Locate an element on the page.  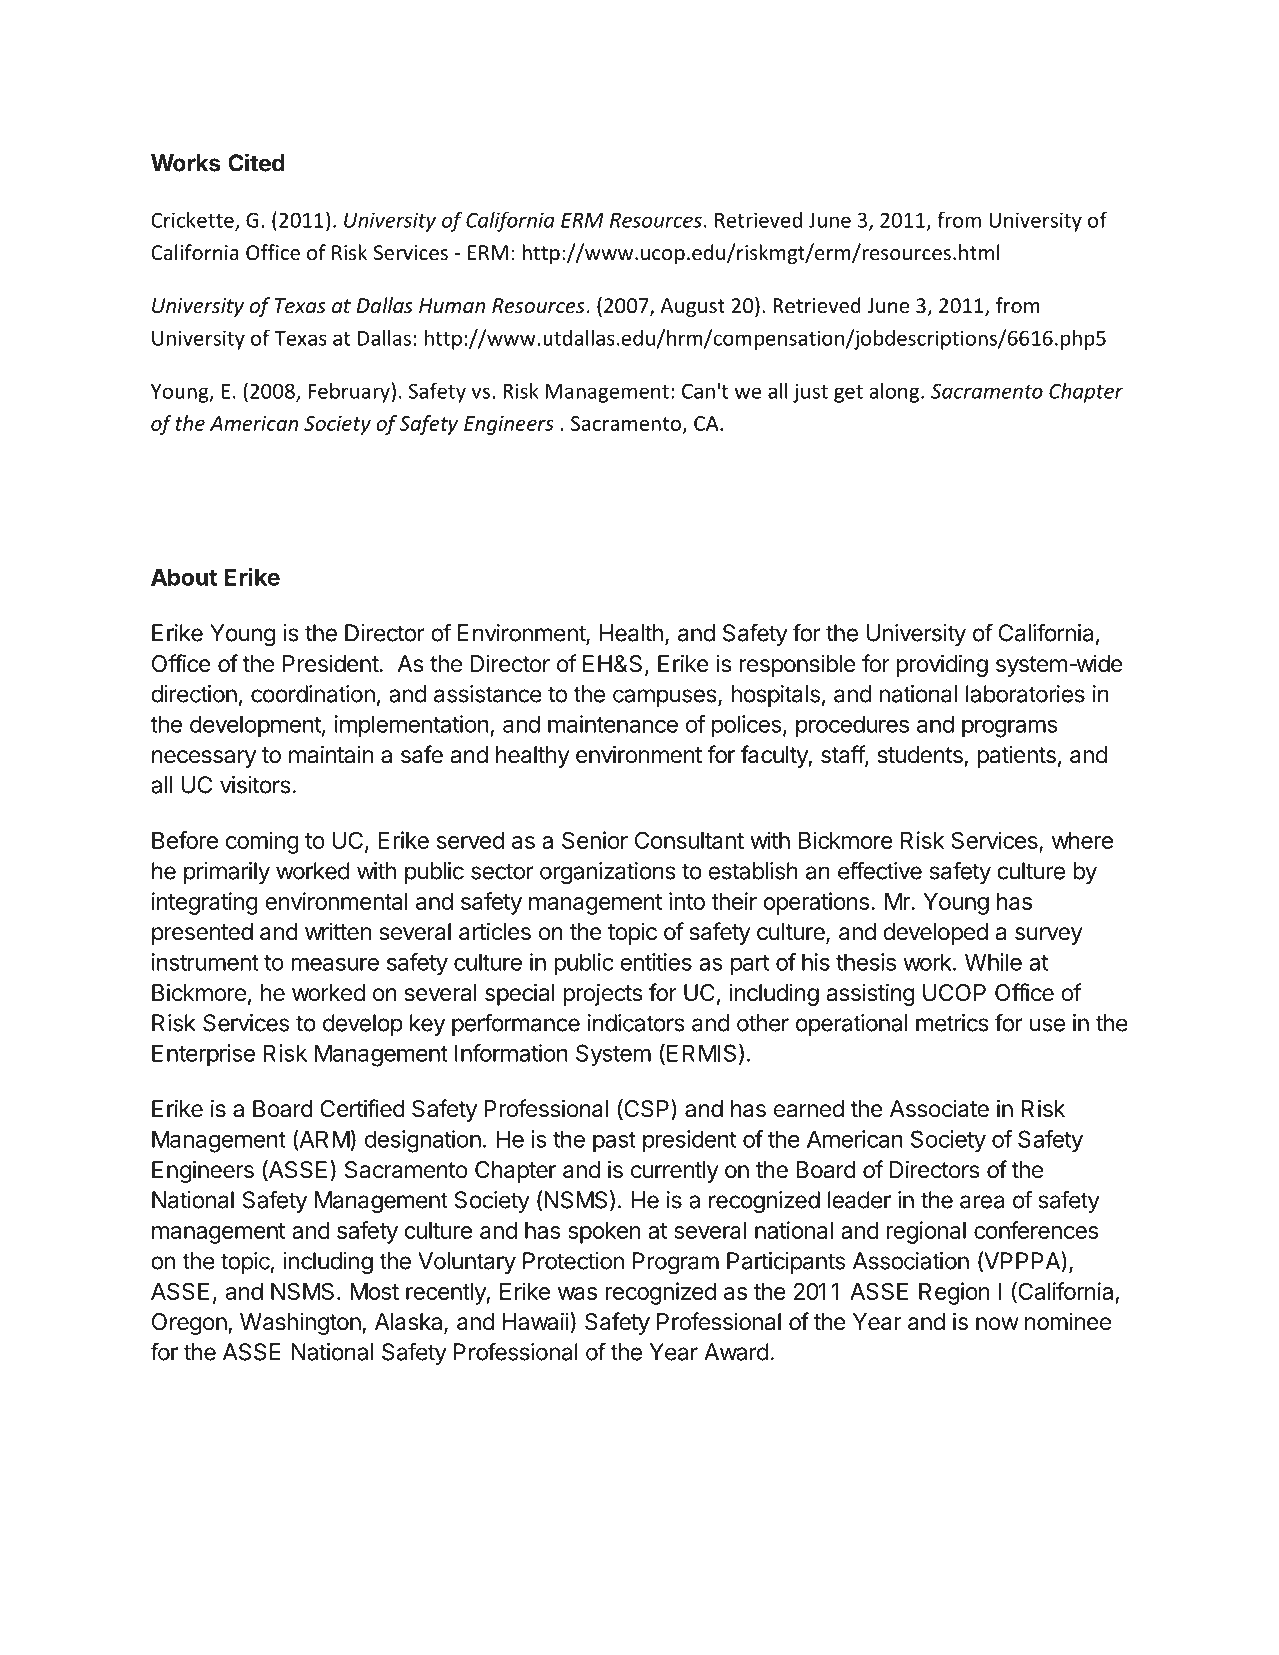
along is located at coordinates (896, 393).
